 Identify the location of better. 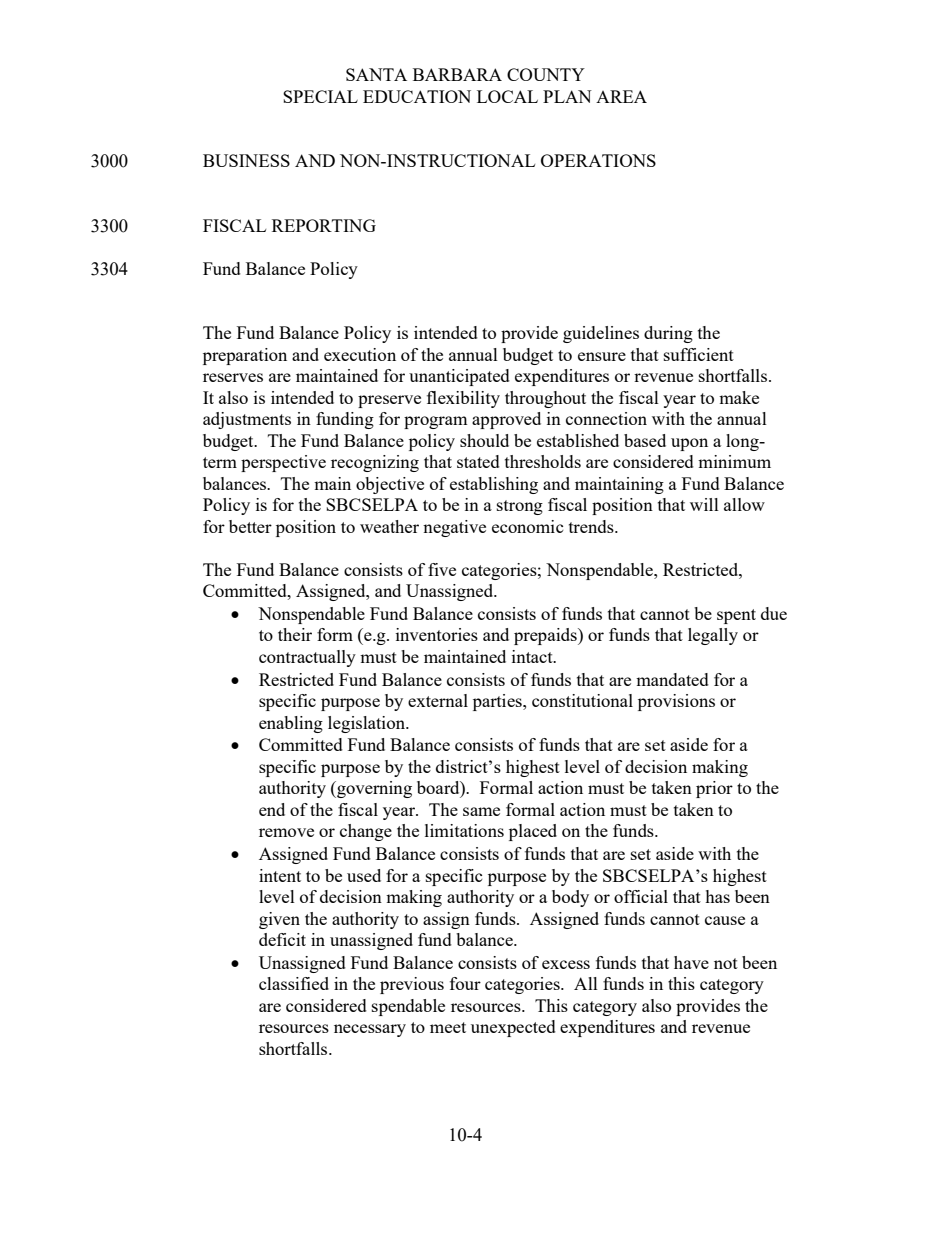
(250, 526).
